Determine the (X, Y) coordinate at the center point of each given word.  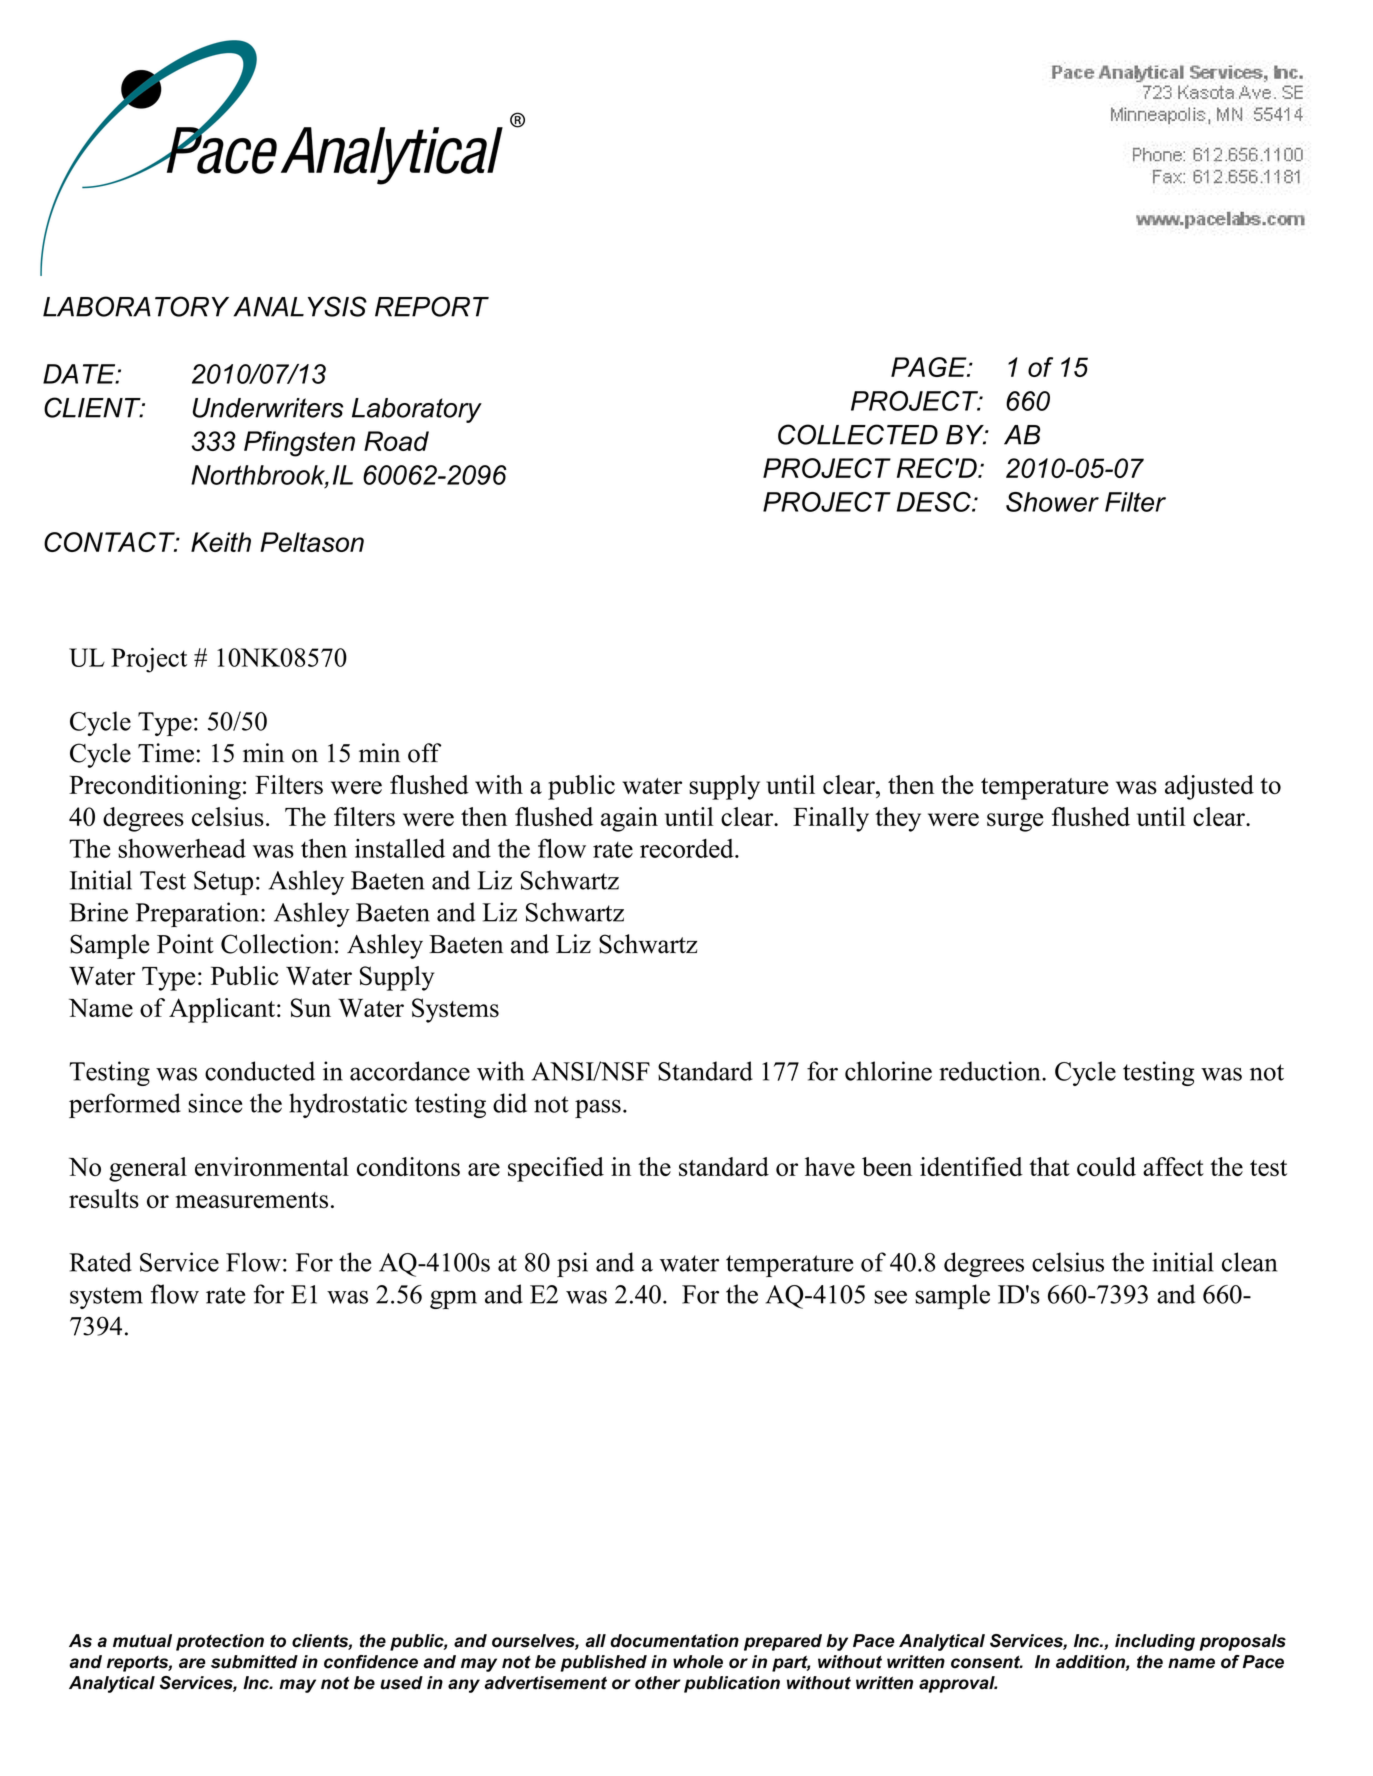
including (1155, 1642)
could (1106, 1166)
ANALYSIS (300, 306)
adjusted (1209, 787)
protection (220, 1642)
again (629, 819)
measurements (252, 1200)
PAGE (930, 367)
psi (572, 1264)
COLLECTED (858, 434)
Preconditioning (155, 787)
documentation (674, 1641)
